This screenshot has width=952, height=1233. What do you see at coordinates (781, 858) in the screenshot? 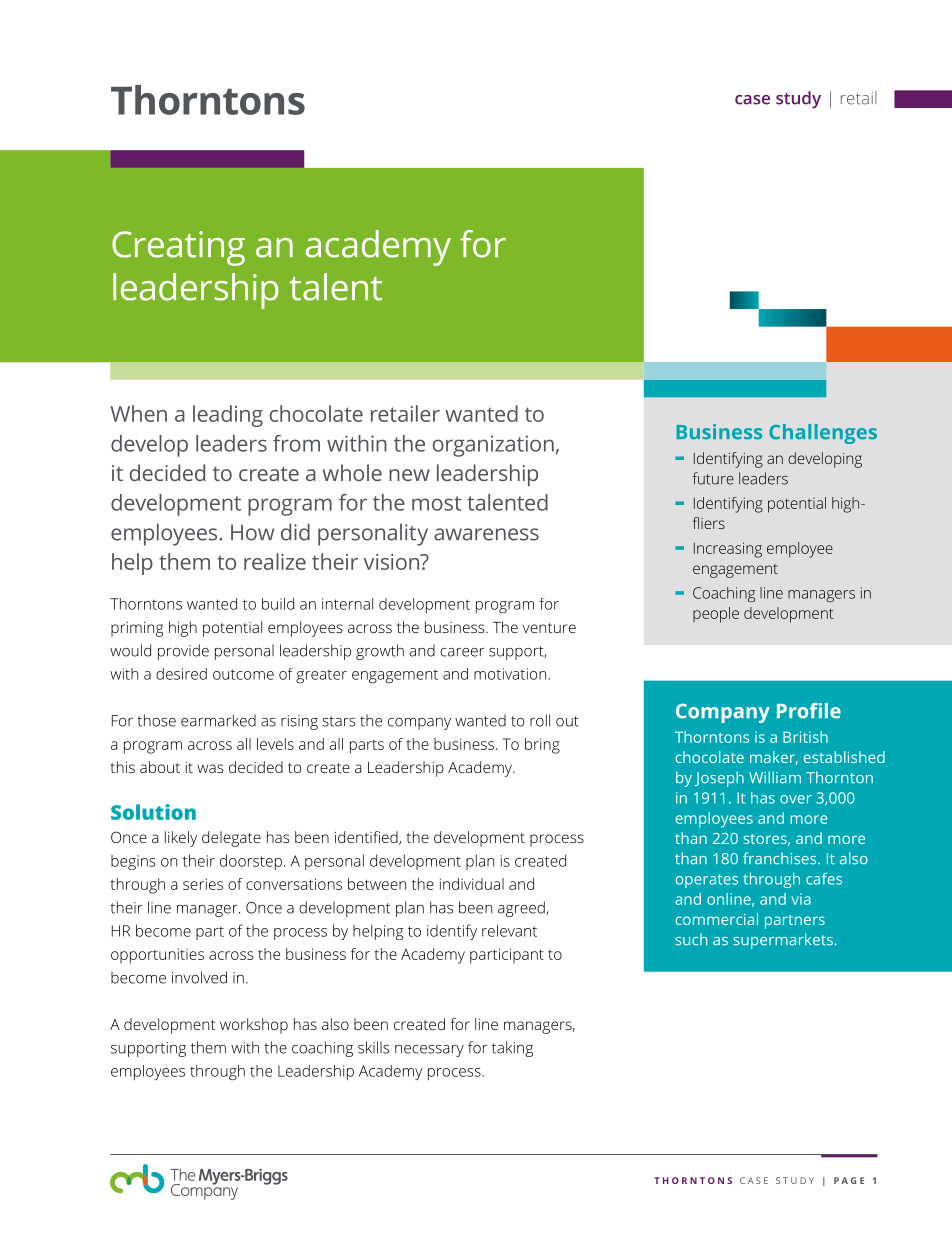
I see `franchises` at bounding box center [781, 858].
